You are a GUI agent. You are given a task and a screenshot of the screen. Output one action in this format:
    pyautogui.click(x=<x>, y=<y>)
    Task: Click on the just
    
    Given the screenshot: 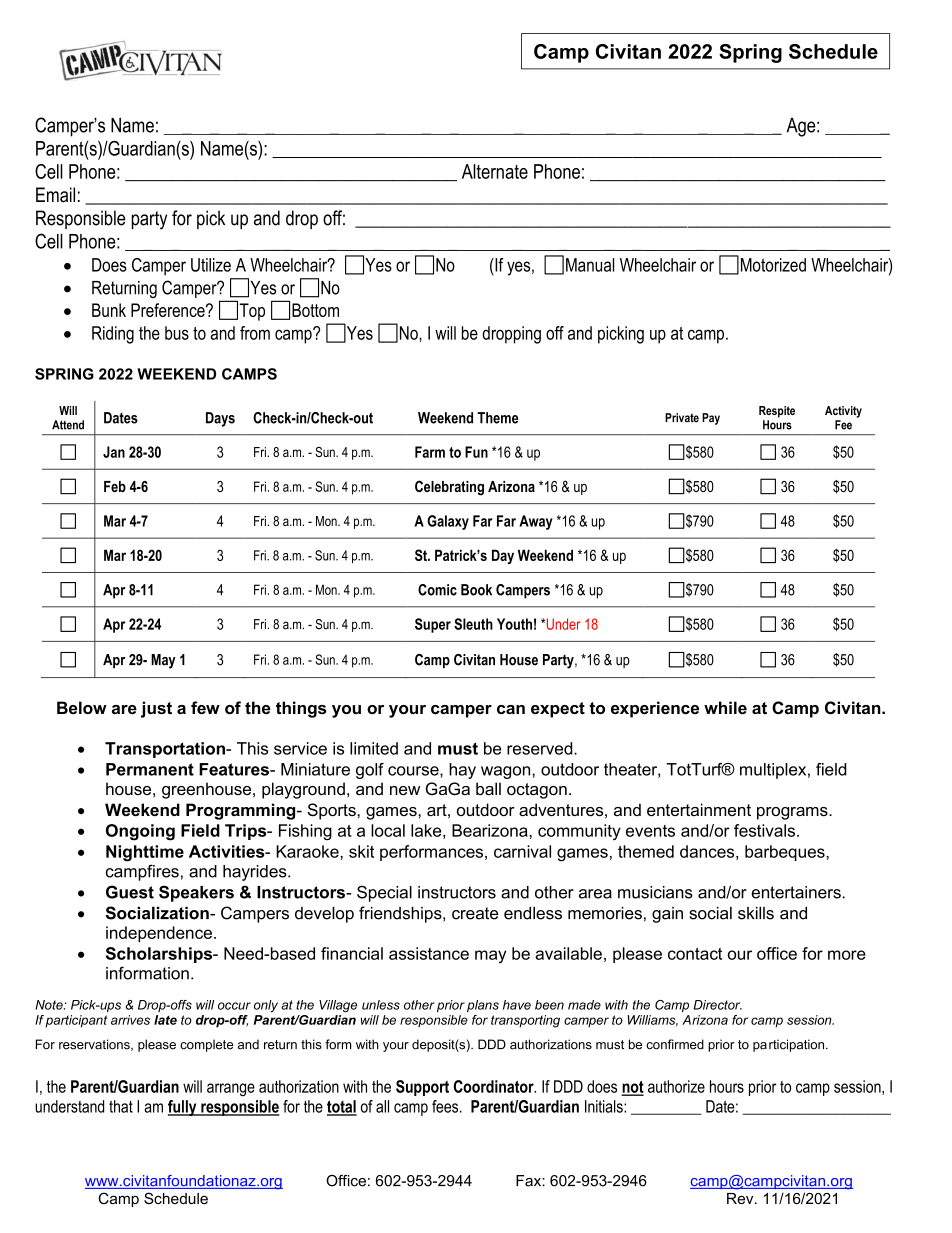 What is the action you would take?
    pyautogui.click(x=156, y=709)
